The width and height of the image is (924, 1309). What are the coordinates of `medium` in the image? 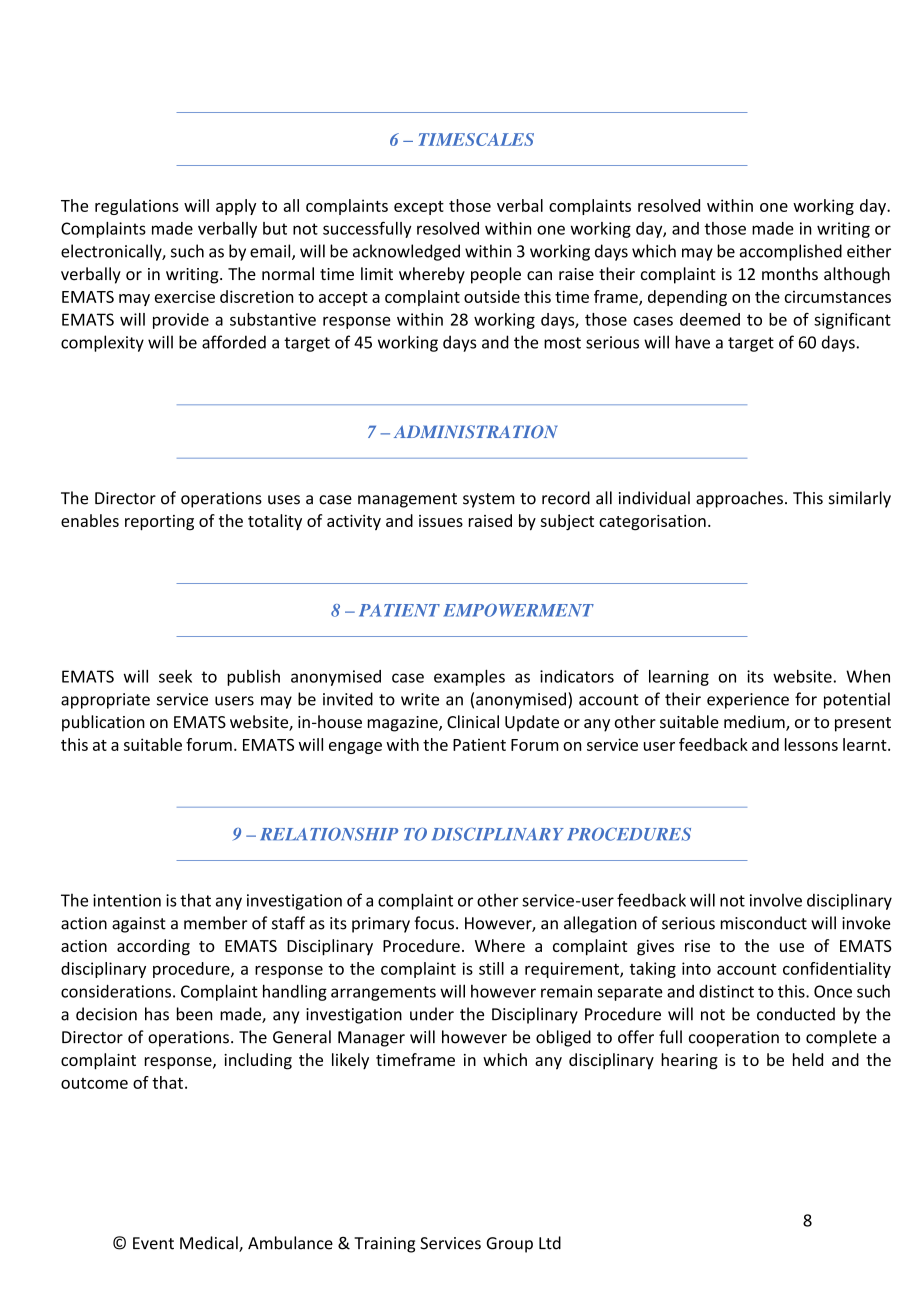 It's located at (755, 723).
